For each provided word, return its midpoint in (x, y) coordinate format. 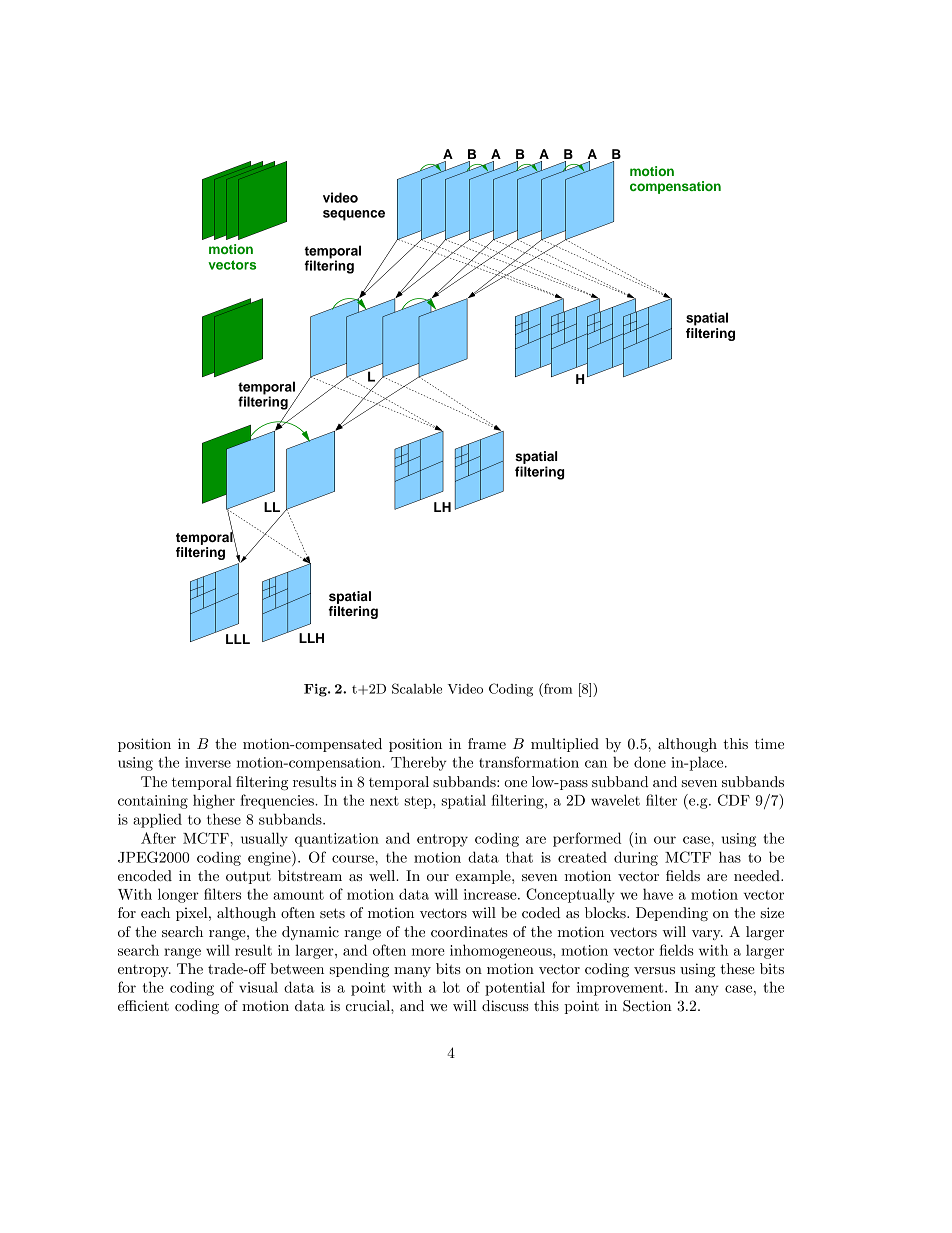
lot (451, 987)
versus (654, 970)
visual (258, 987)
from (557, 688)
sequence (354, 215)
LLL (238, 639)
